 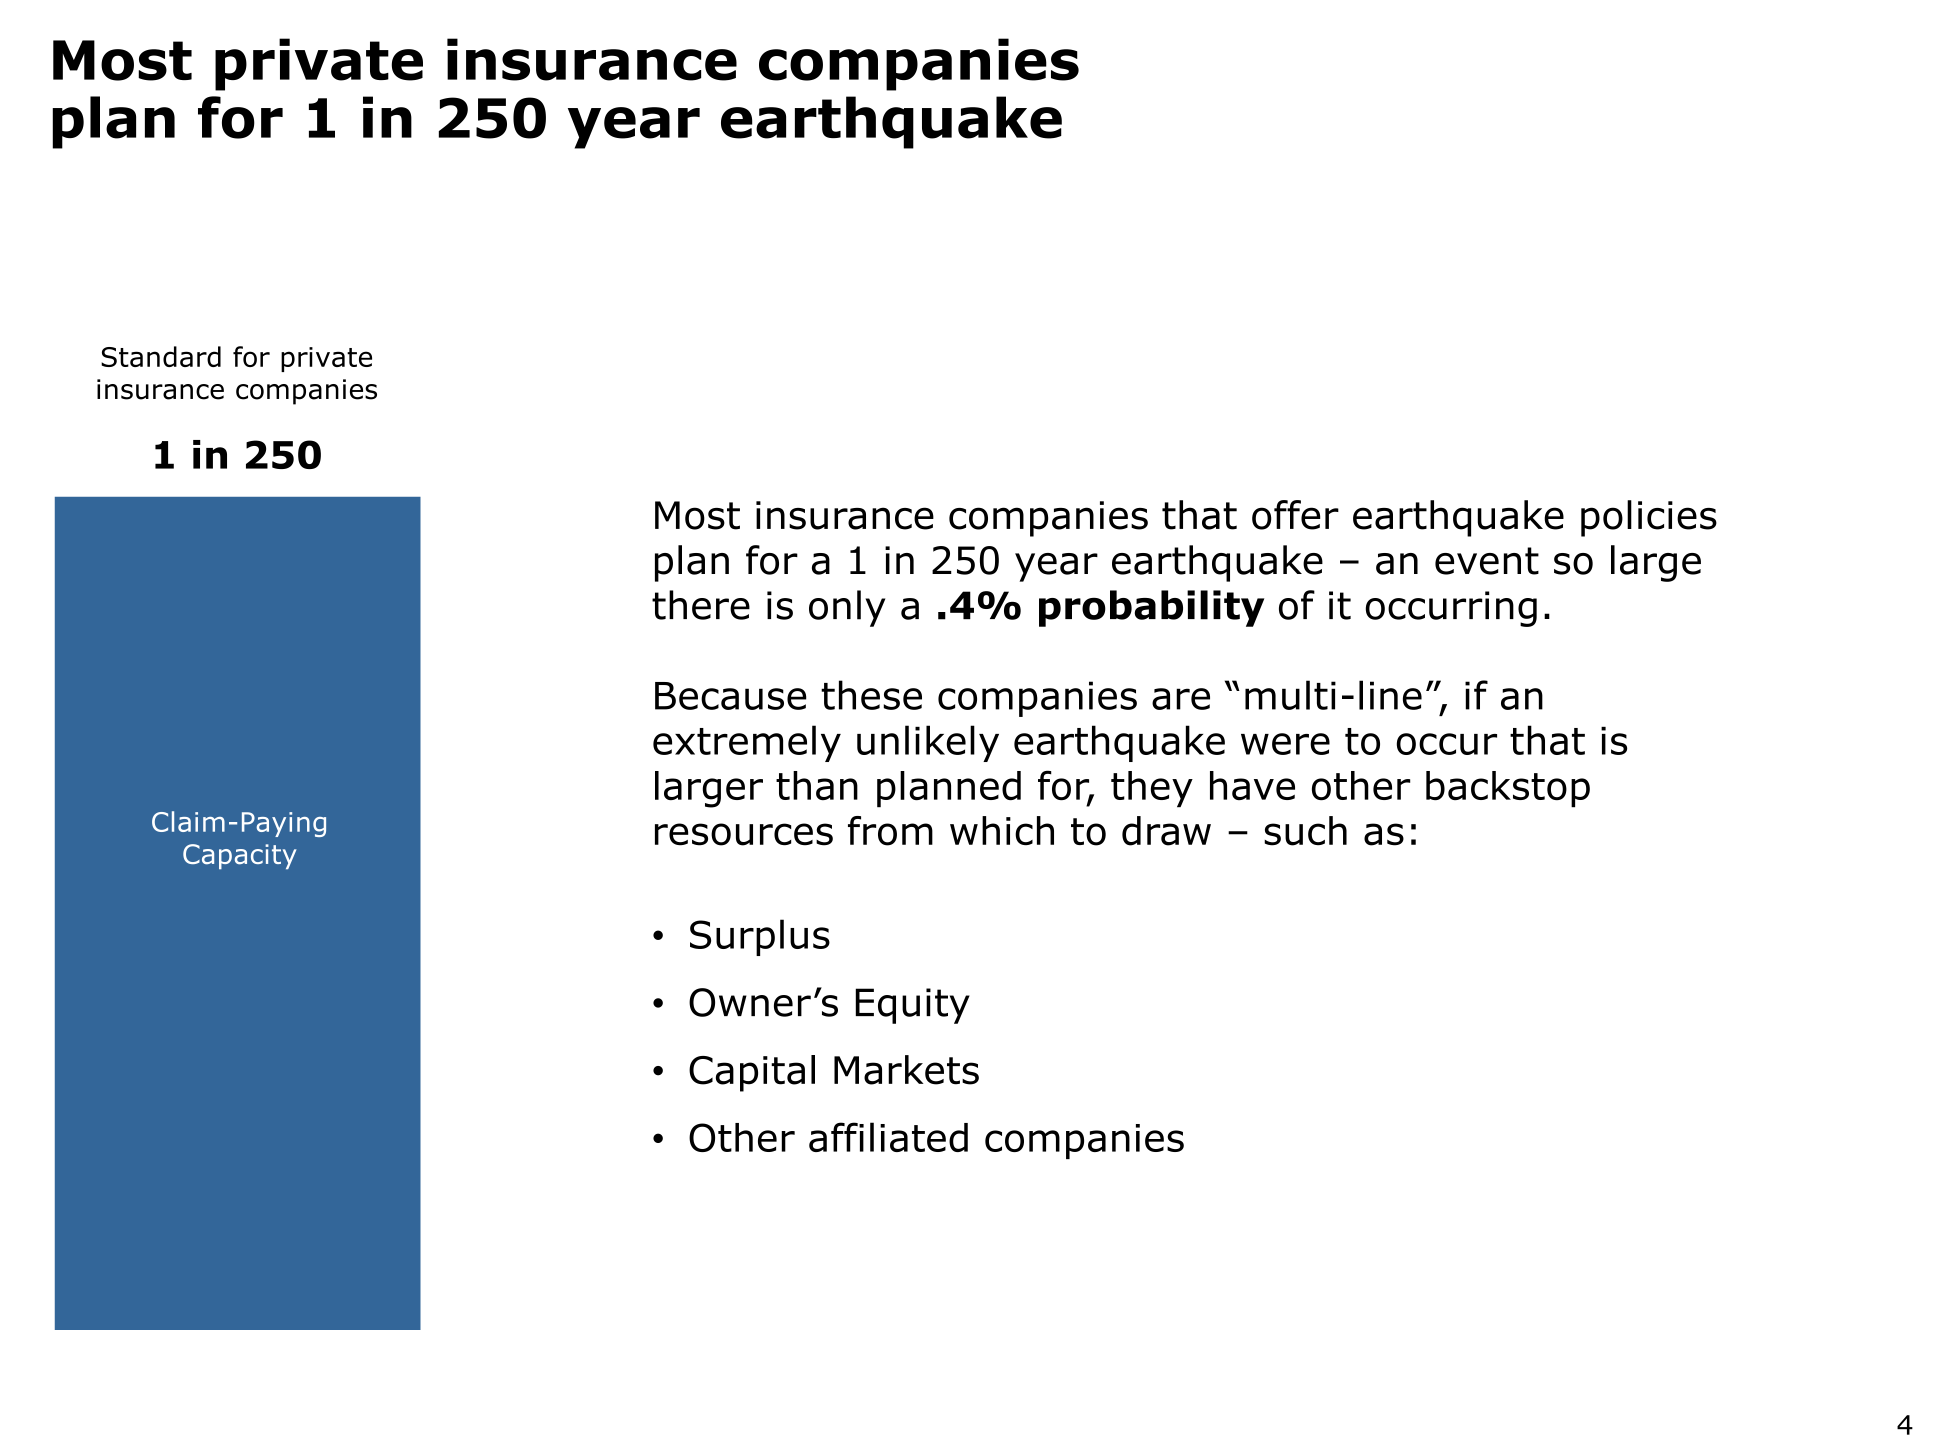 I want to click on Capital, so click(x=752, y=1073).
